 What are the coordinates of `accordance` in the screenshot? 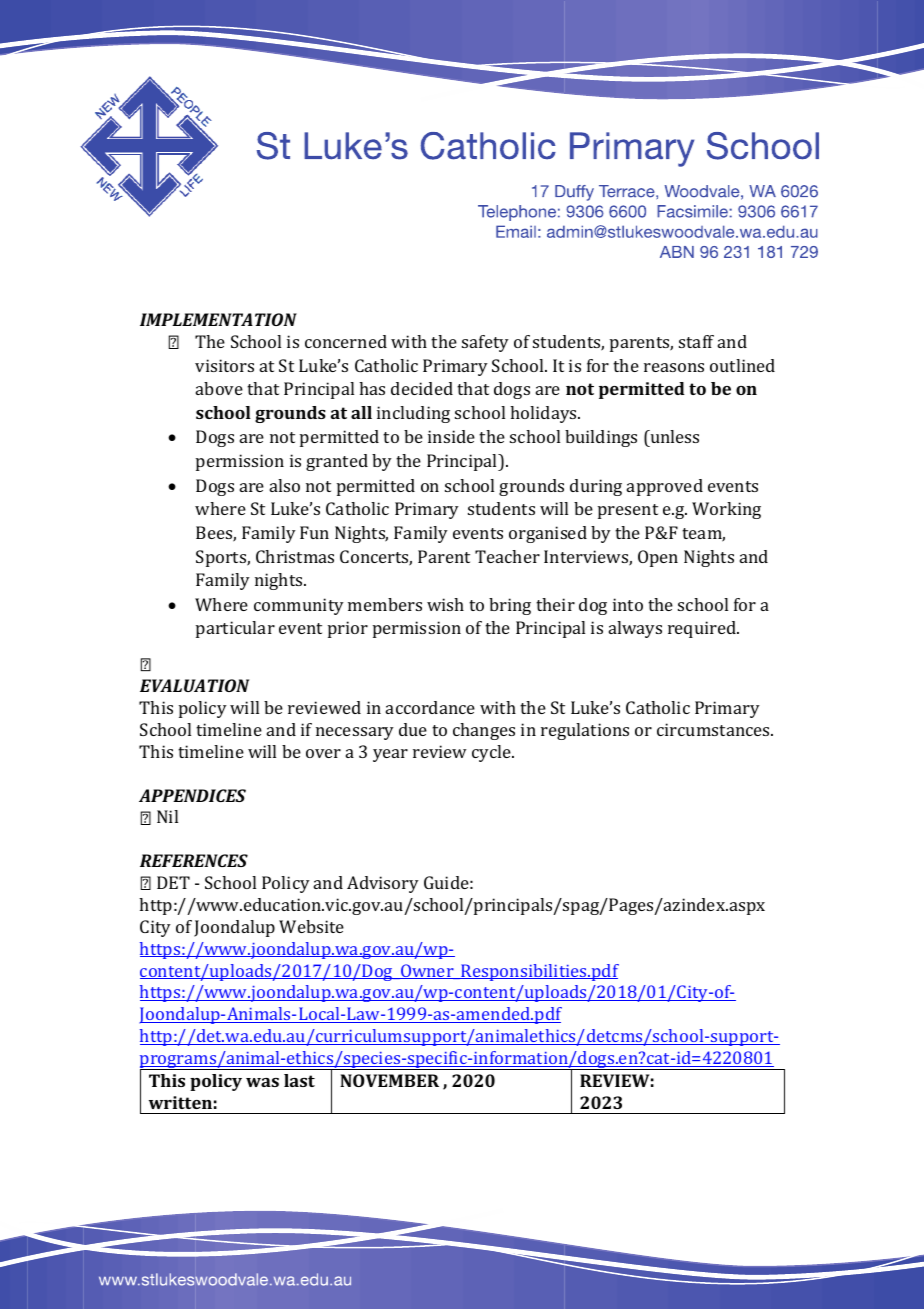 It's located at (430, 707).
